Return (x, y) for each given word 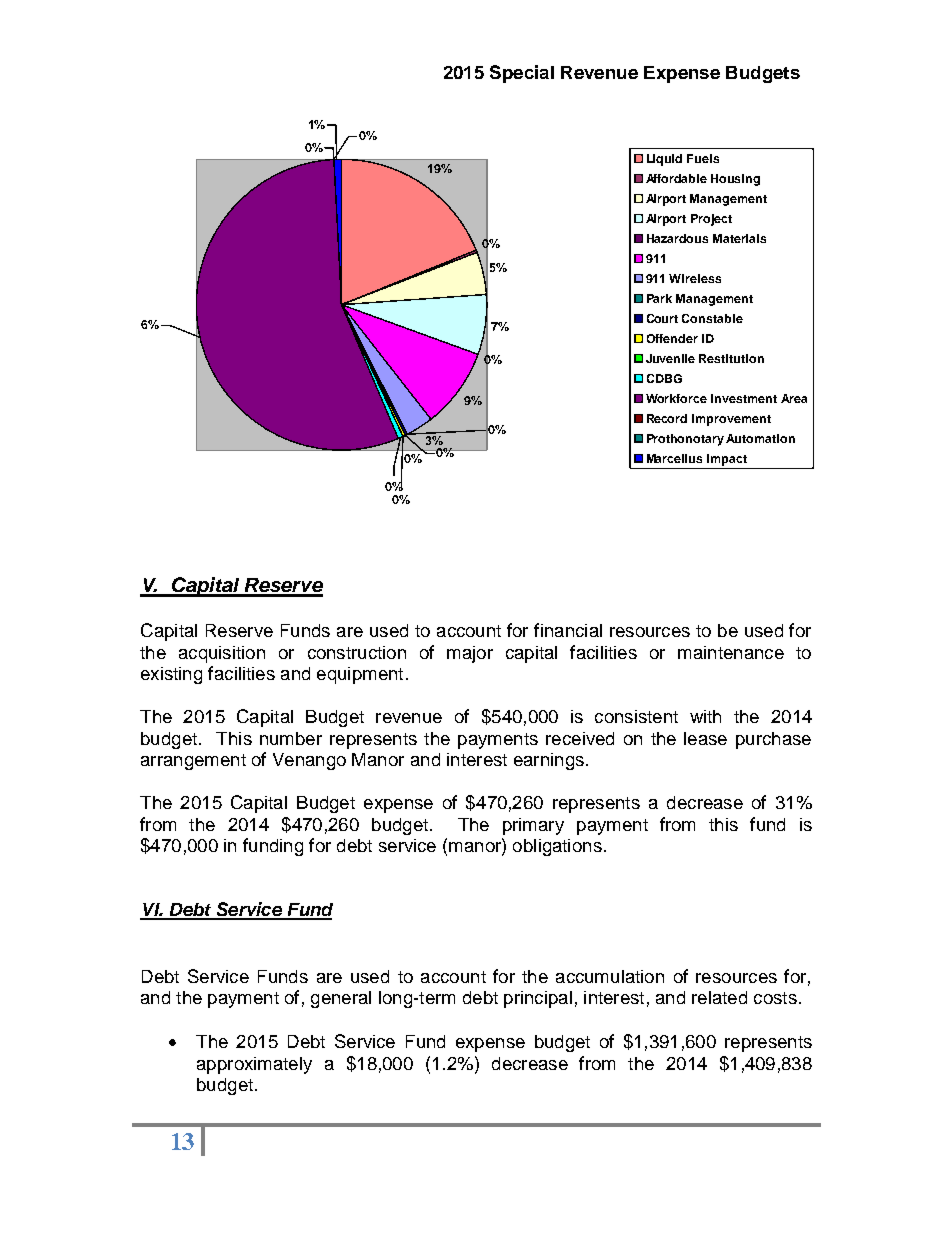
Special (522, 74)
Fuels (703, 158)
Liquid (664, 160)
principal (538, 999)
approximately (254, 1065)
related (719, 997)
